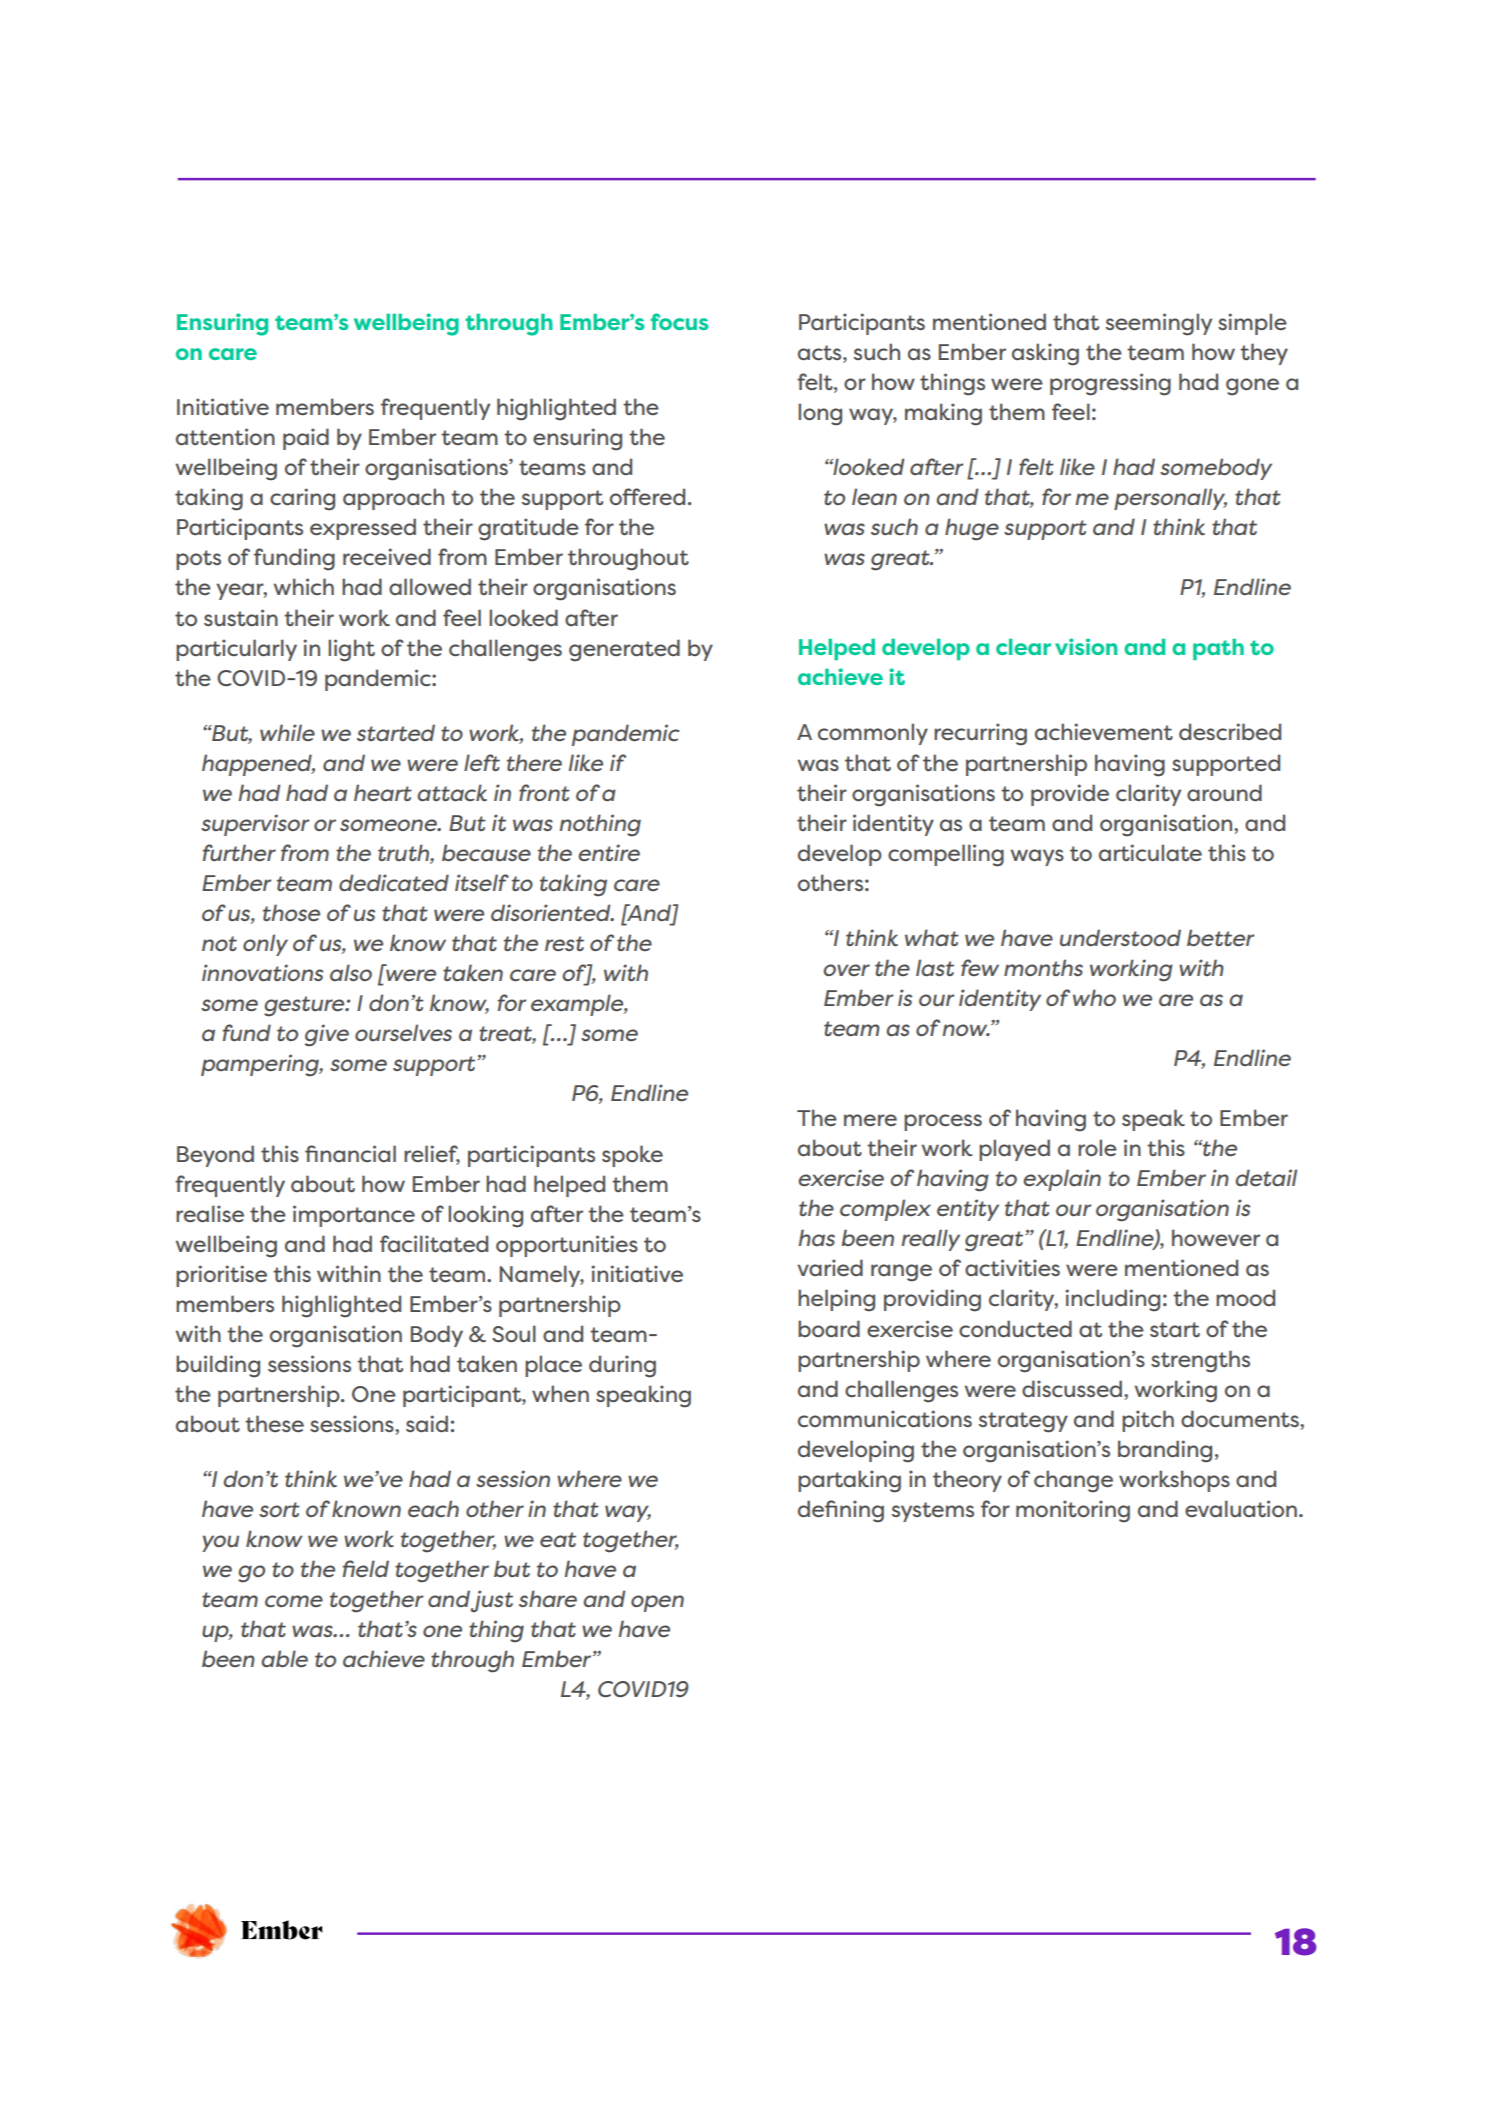 Image resolution: width=1491 pixels, height=2109 pixels. Describe the element at coordinates (383, 792) in the screenshot. I see `heart` at that location.
